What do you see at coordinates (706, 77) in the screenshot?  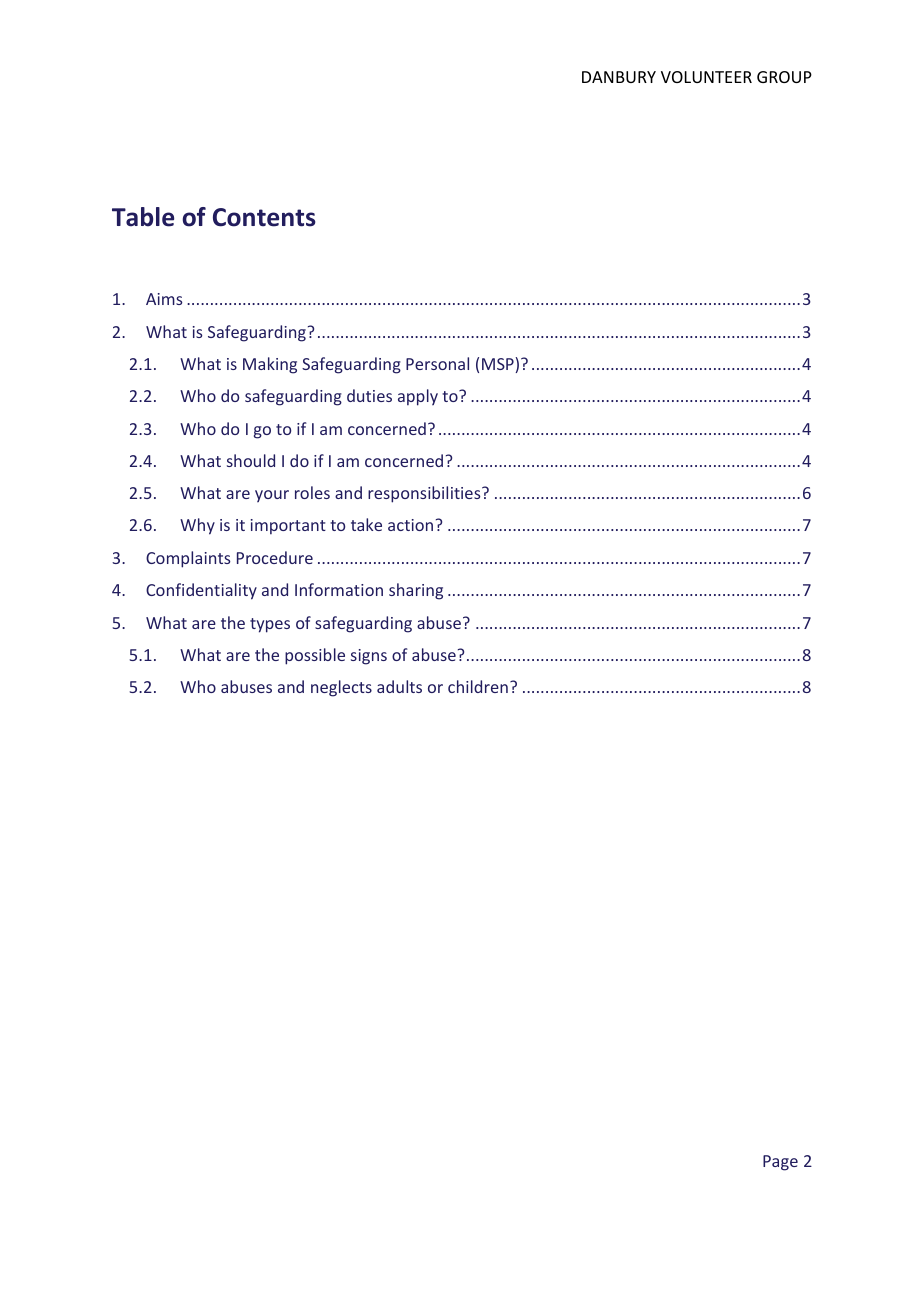 I see `VOLUNTEER` at bounding box center [706, 77].
